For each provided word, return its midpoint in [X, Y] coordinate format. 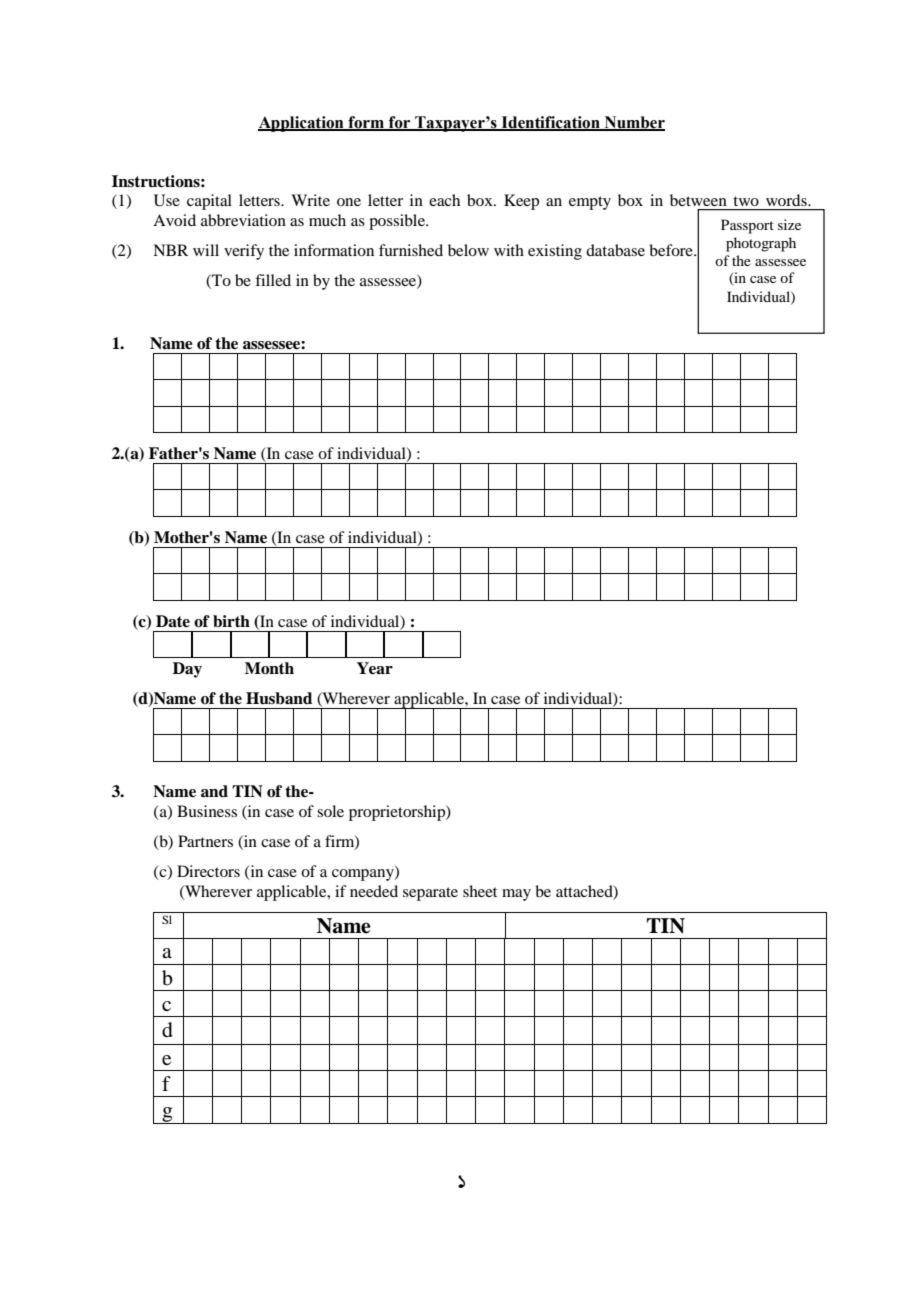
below [468, 250]
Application [302, 124]
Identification [550, 123]
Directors [208, 871]
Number [633, 123]
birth [231, 621]
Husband [279, 698]
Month [269, 668]
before [672, 250]
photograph [761, 244]
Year [375, 668]
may [516, 895]
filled [273, 280]
